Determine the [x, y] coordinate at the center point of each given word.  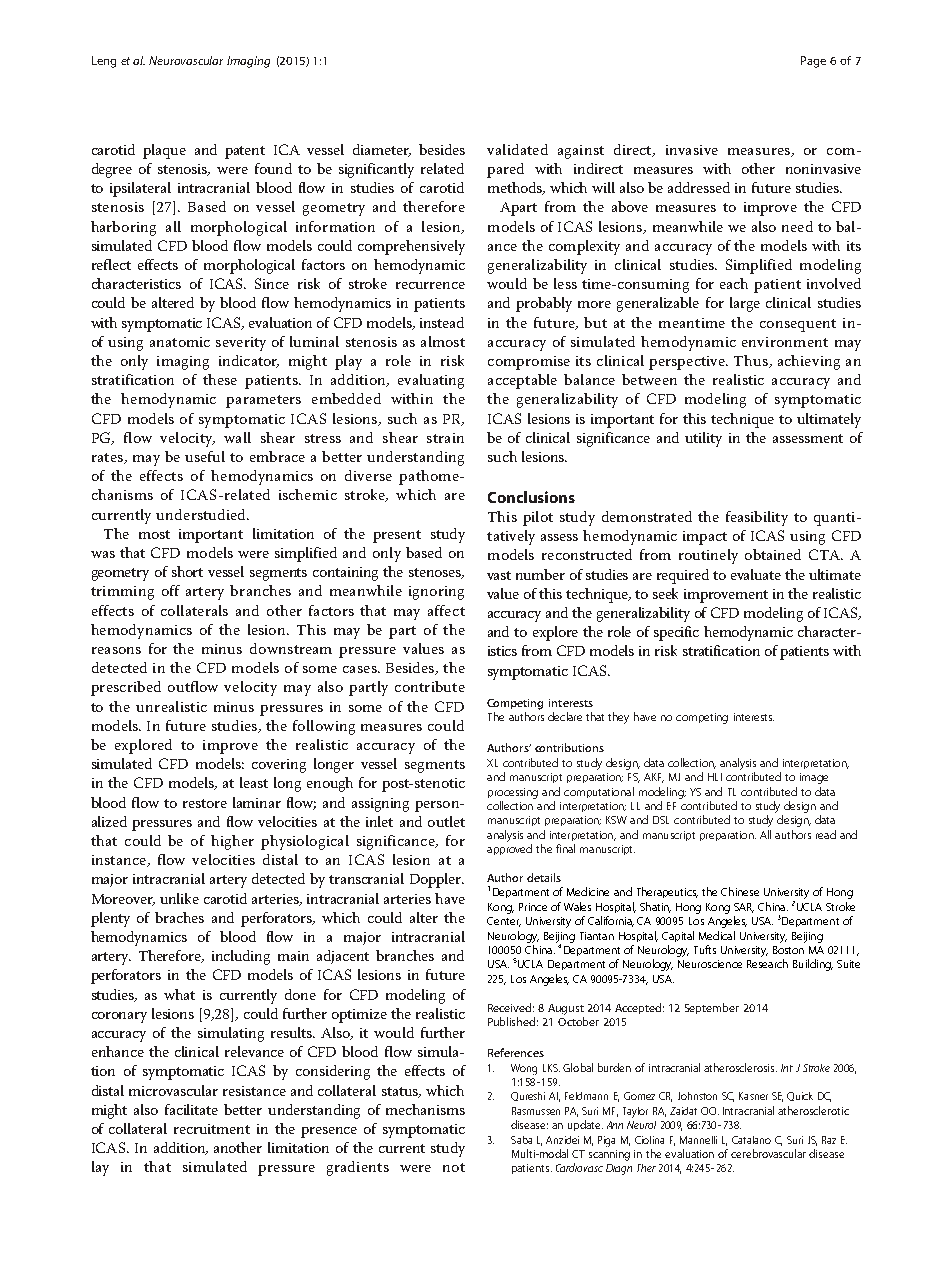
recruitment [212, 1129]
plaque [164, 151]
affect [446, 610]
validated [517, 149]
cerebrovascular [768, 1153]
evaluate [756, 574]
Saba [521, 1140]
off [171, 590]
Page [813, 62]
